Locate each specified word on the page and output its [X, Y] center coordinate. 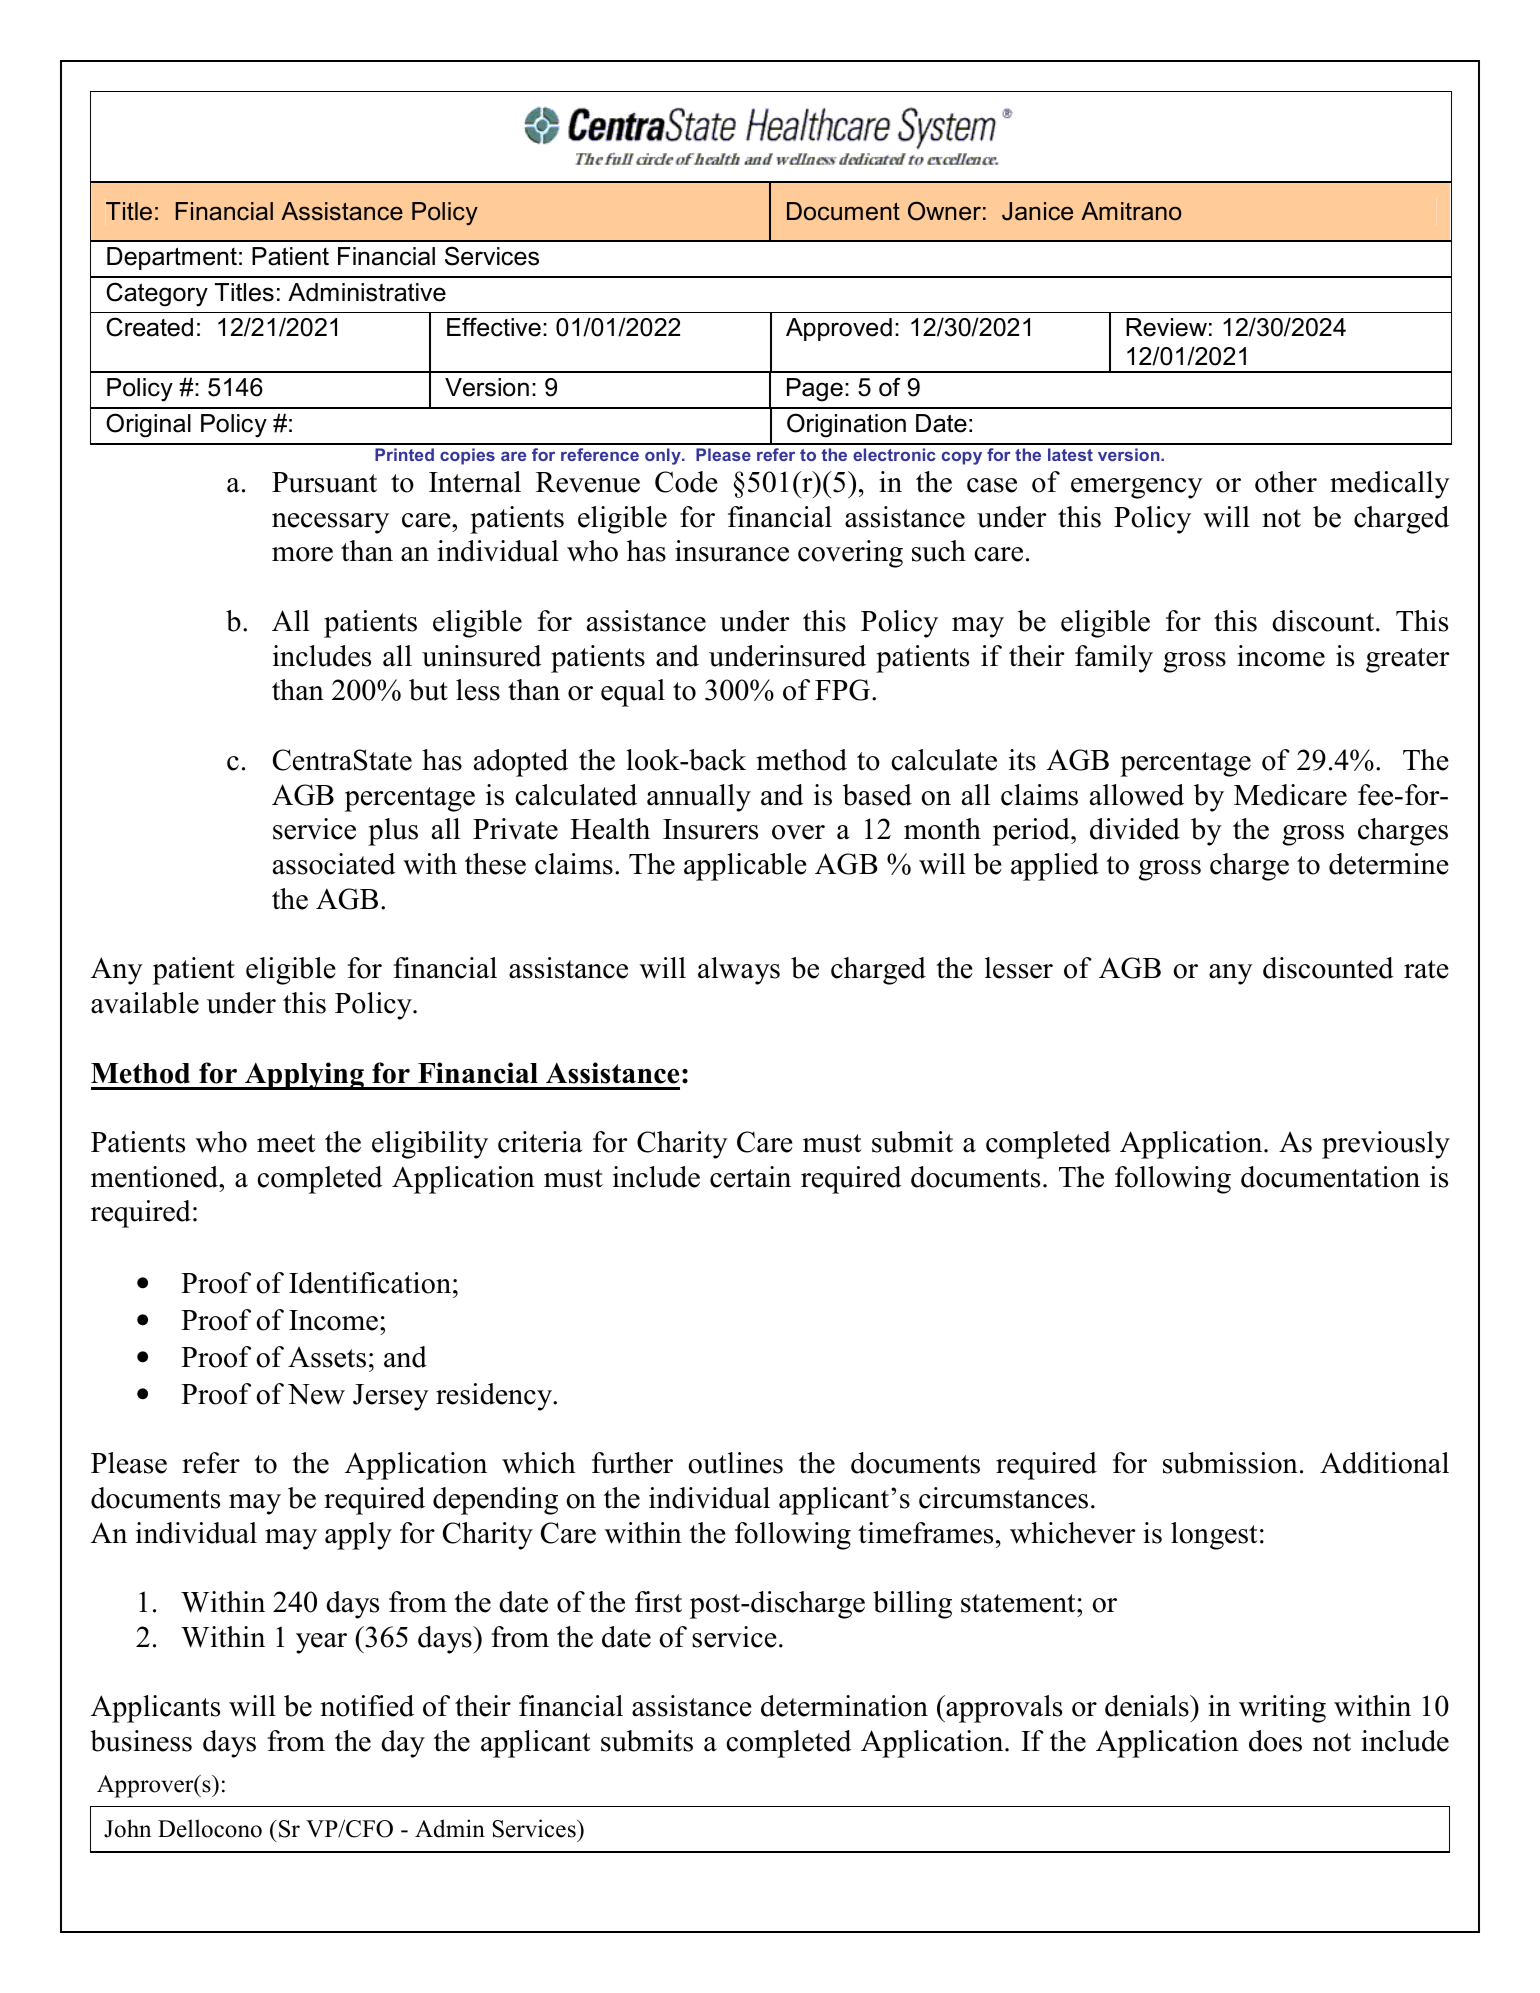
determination [844, 1706]
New [316, 1394]
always [739, 971]
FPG [842, 690]
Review [1166, 327]
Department [172, 258]
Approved [839, 329]
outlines [735, 1463]
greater [1407, 660]
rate [1426, 969]
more [302, 554]
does [1275, 1741]
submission [1230, 1463]
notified [367, 1706]
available [145, 1003]
